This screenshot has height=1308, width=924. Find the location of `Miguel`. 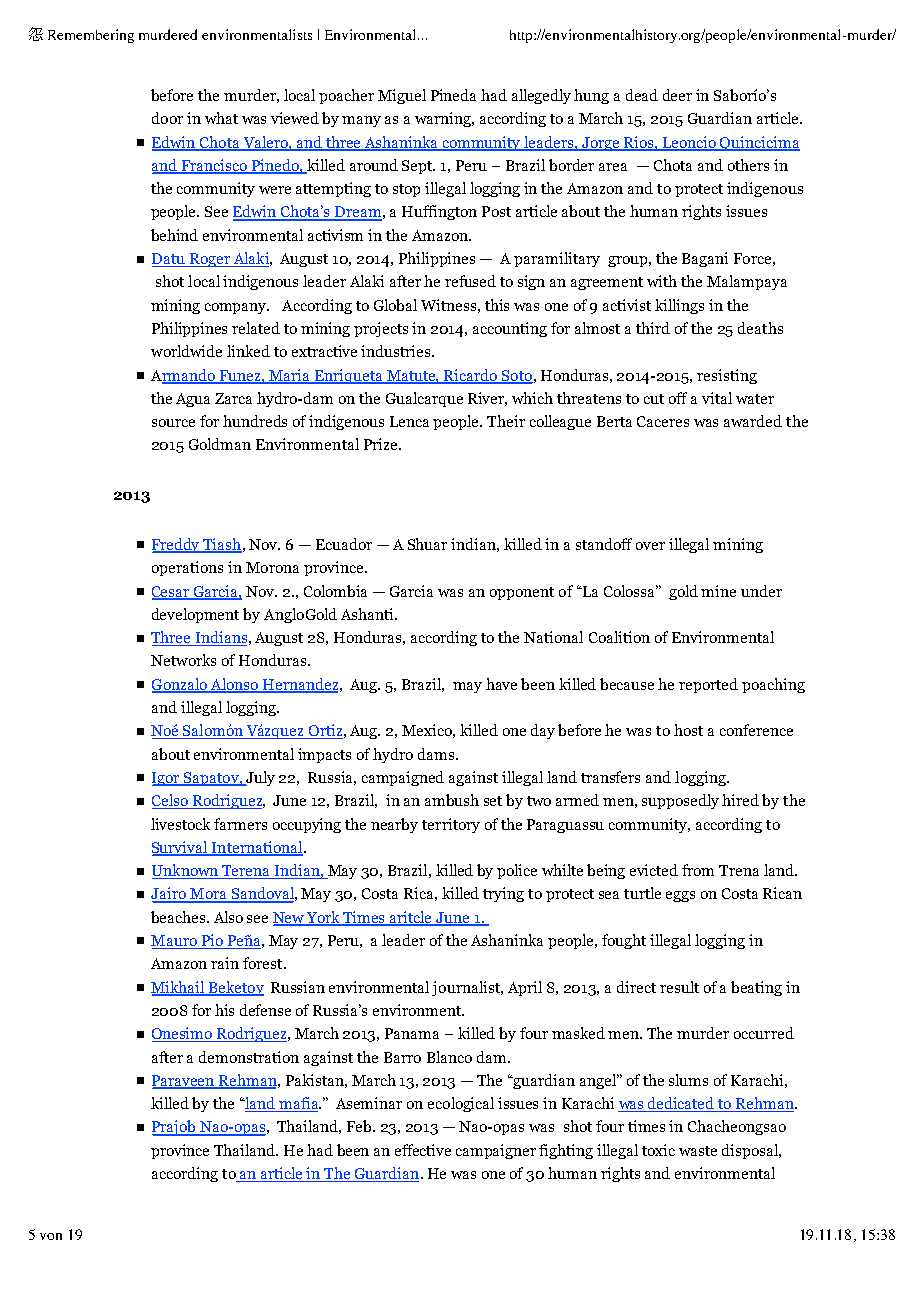

Miguel is located at coordinates (402, 96).
